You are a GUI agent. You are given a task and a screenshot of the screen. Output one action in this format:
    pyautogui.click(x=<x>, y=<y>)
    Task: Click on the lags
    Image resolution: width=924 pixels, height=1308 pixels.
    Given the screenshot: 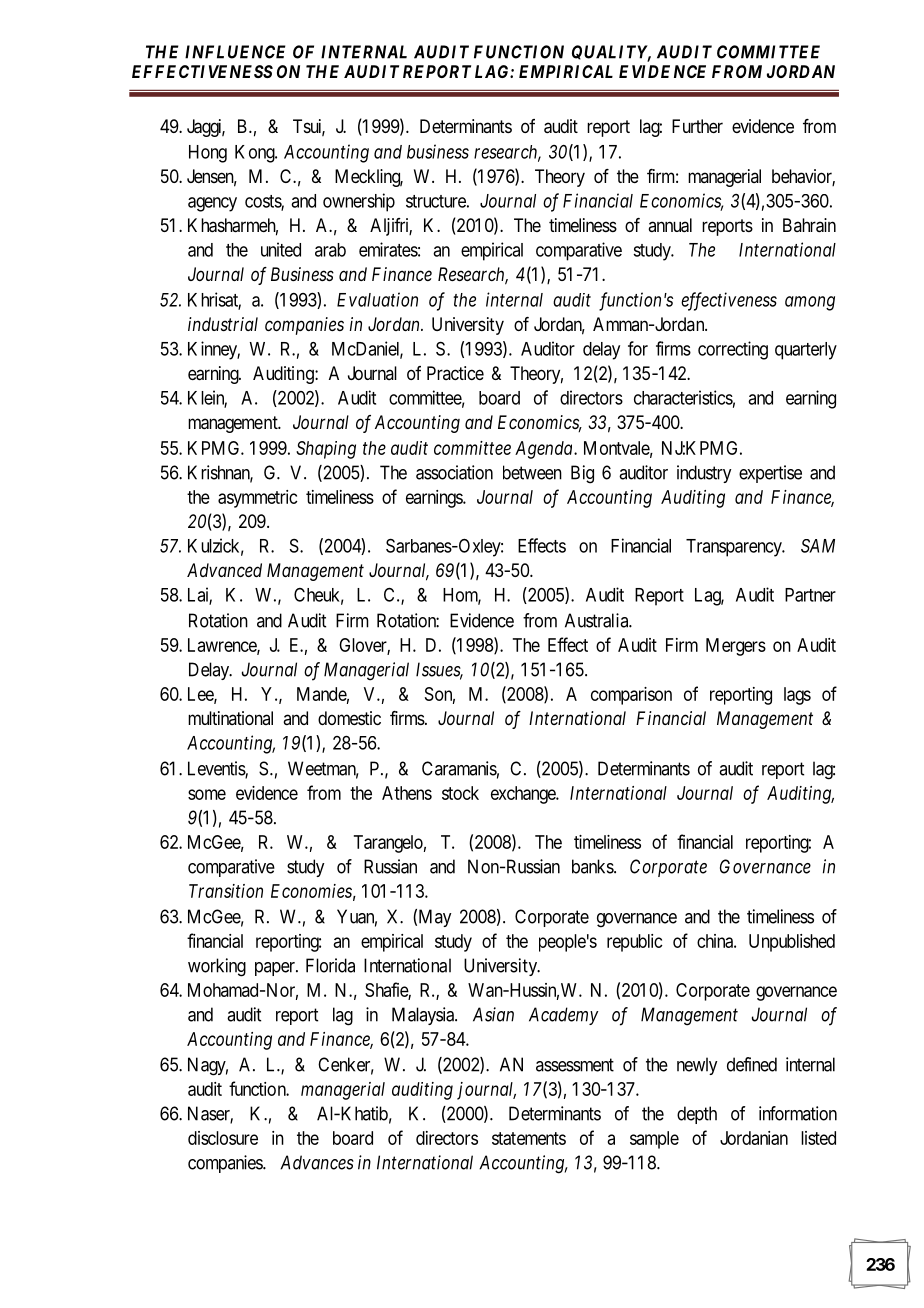 What is the action you would take?
    pyautogui.click(x=797, y=696)
